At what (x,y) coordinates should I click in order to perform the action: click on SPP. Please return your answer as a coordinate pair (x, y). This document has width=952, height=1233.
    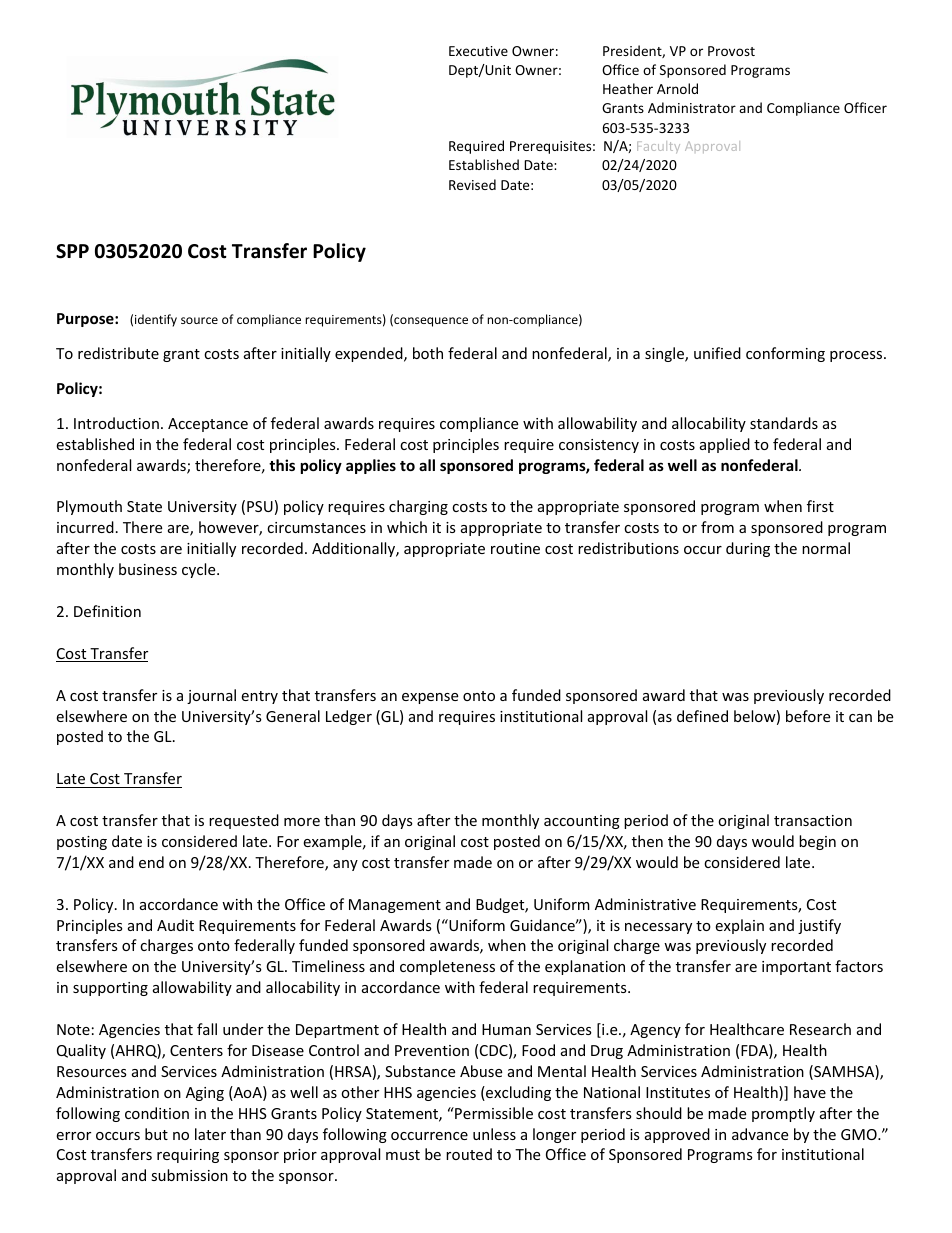
    Looking at the image, I should click on (72, 251).
